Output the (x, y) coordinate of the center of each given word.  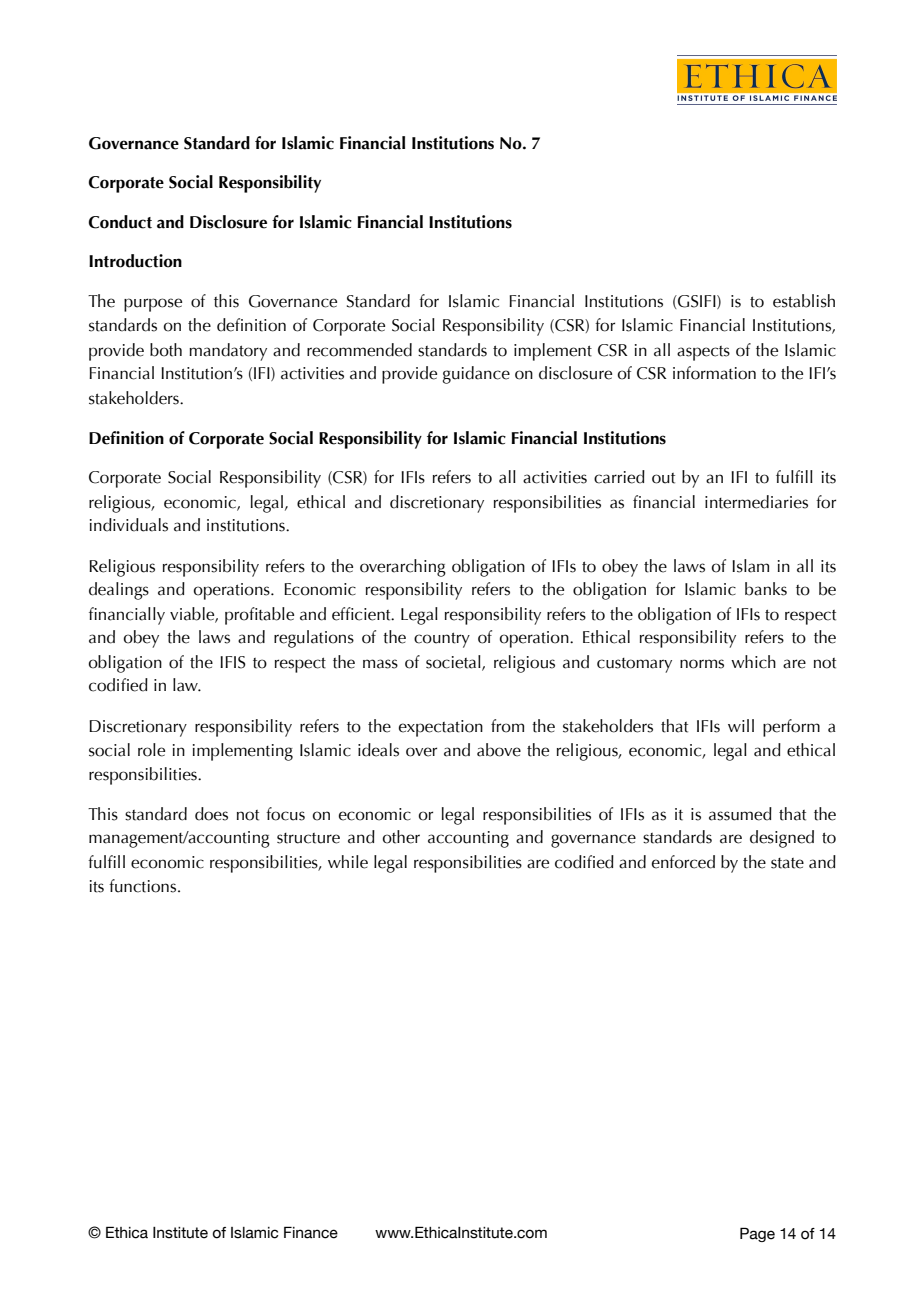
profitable (259, 616)
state (787, 863)
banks (766, 589)
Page (757, 1234)
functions (144, 886)
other (401, 837)
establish (804, 301)
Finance (311, 1232)
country (442, 640)
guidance (476, 375)
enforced (683, 862)
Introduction (135, 261)
